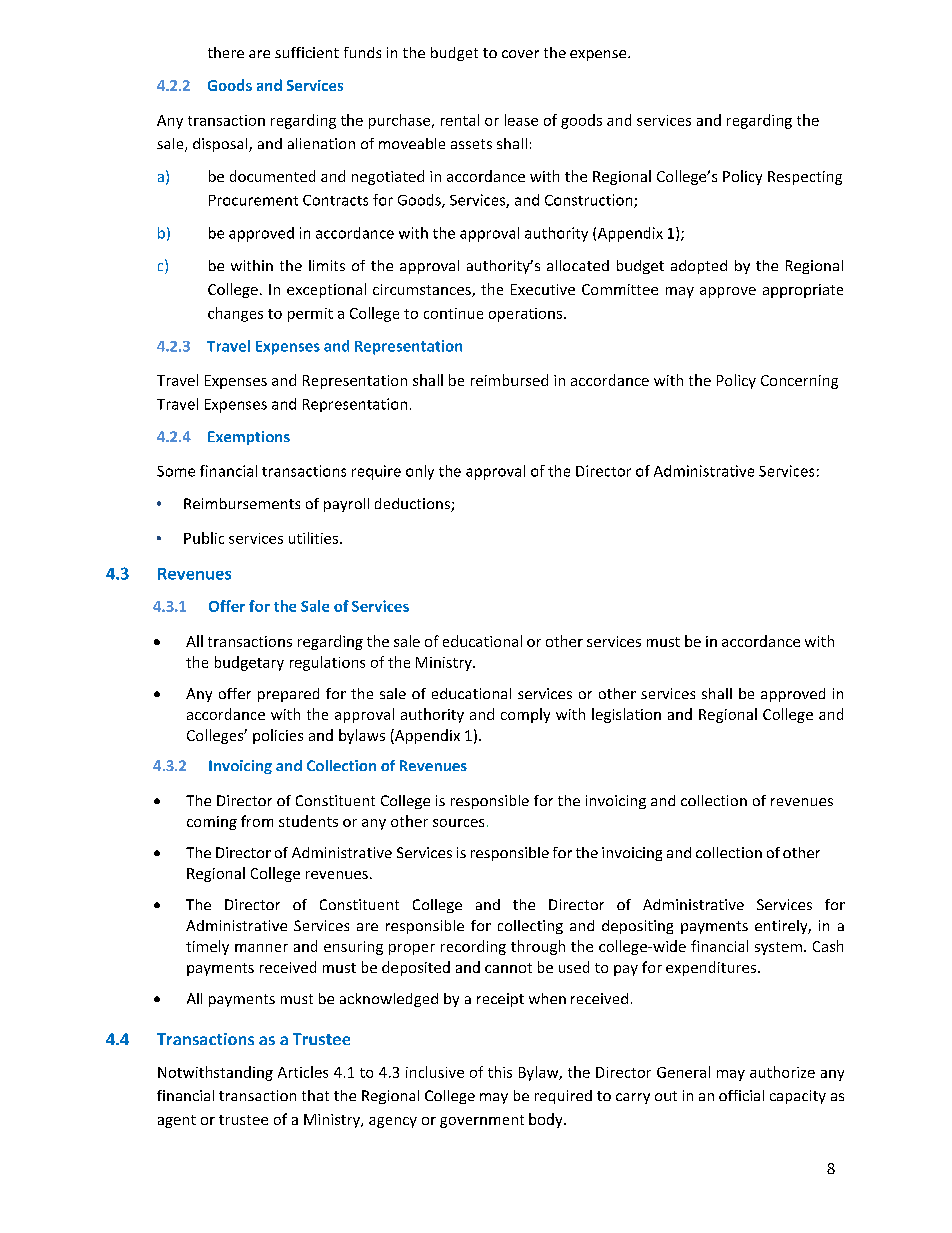  Describe the element at coordinates (805, 178) in the screenshot. I see `Respecting` at that location.
